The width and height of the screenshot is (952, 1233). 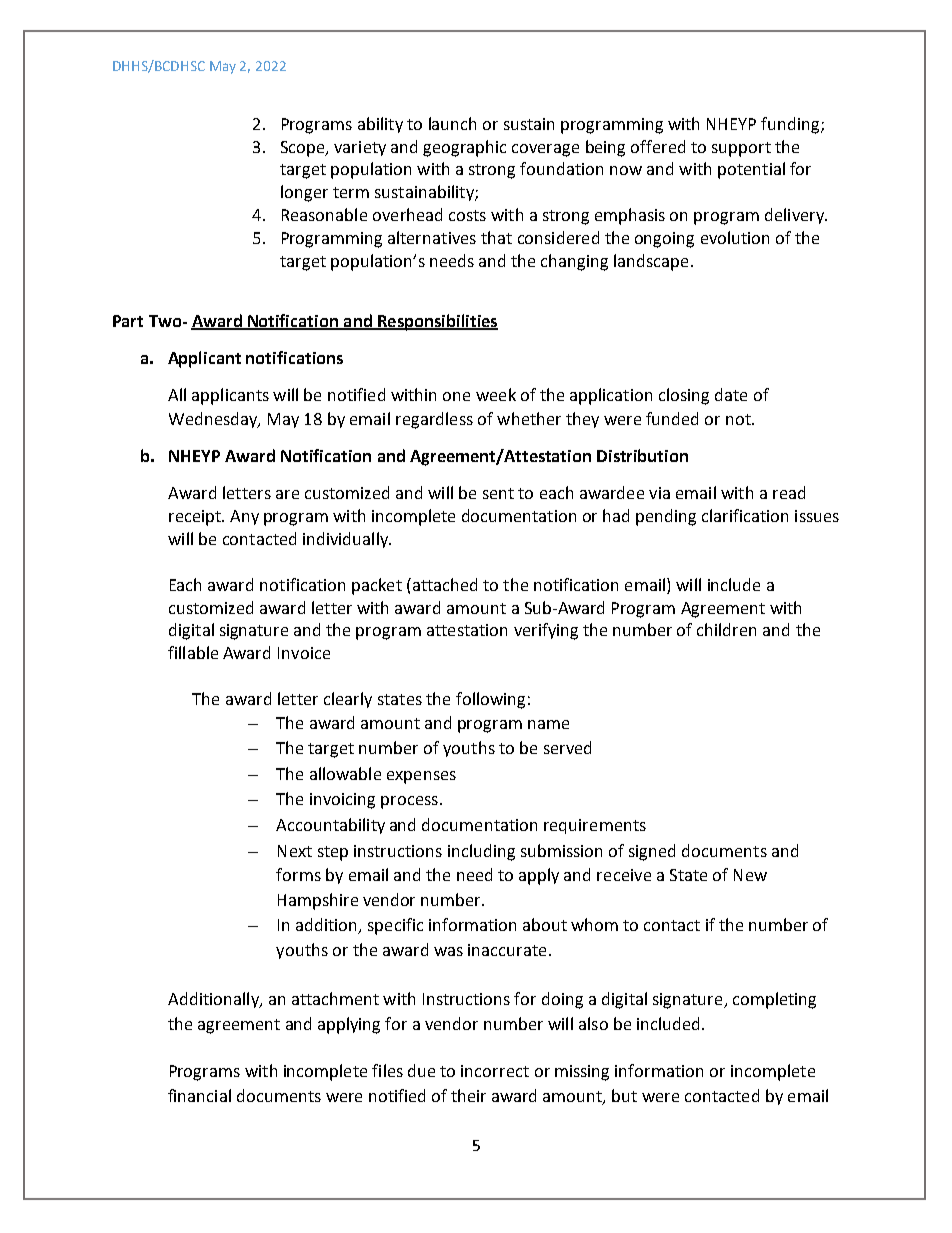 I want to click on Wednesday, so click(x=214, y=420).
